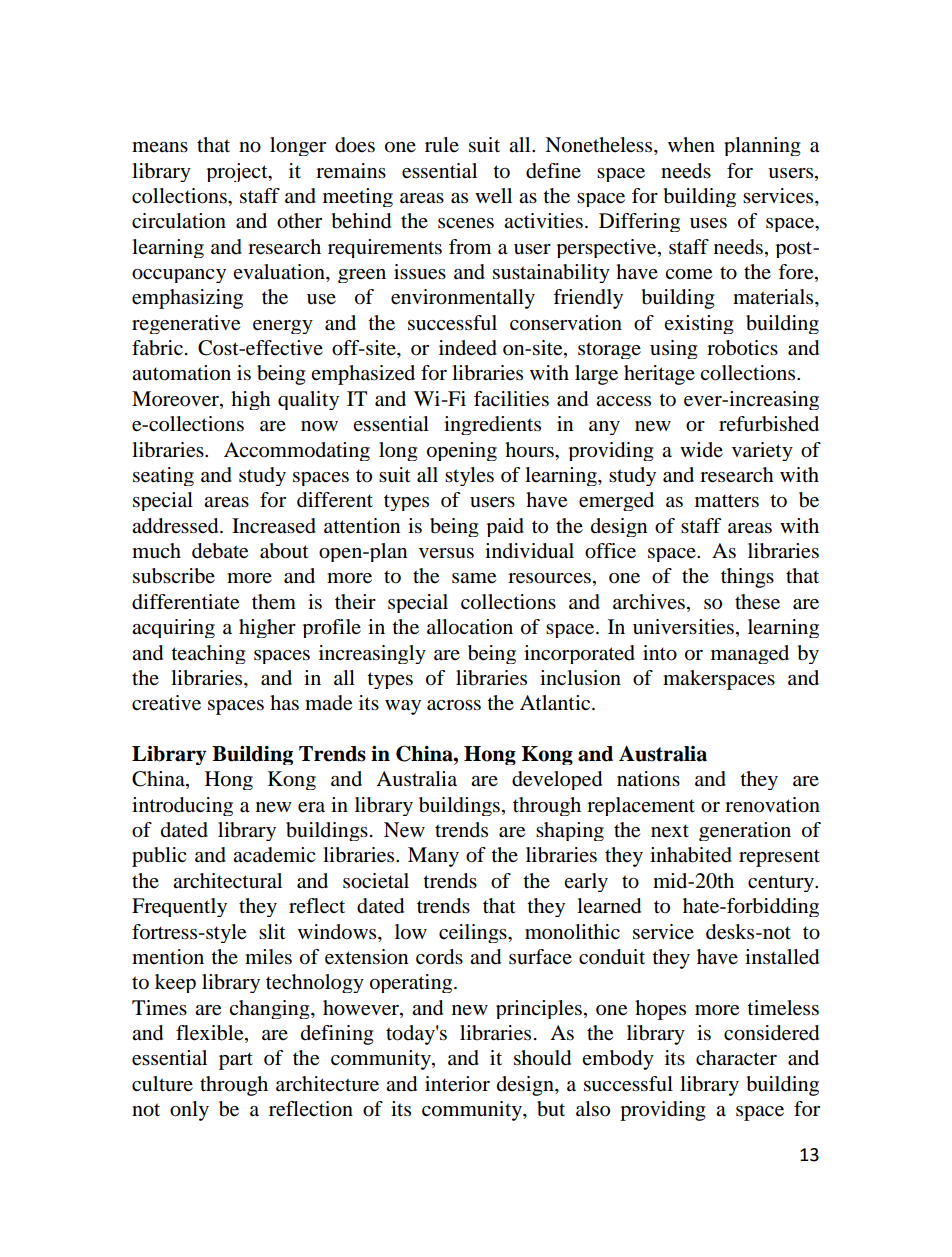 The image size is (952, 1257). What do you see at coordinates (691, 144) in the image?
I see `when` at bounding box center [691, 144].
